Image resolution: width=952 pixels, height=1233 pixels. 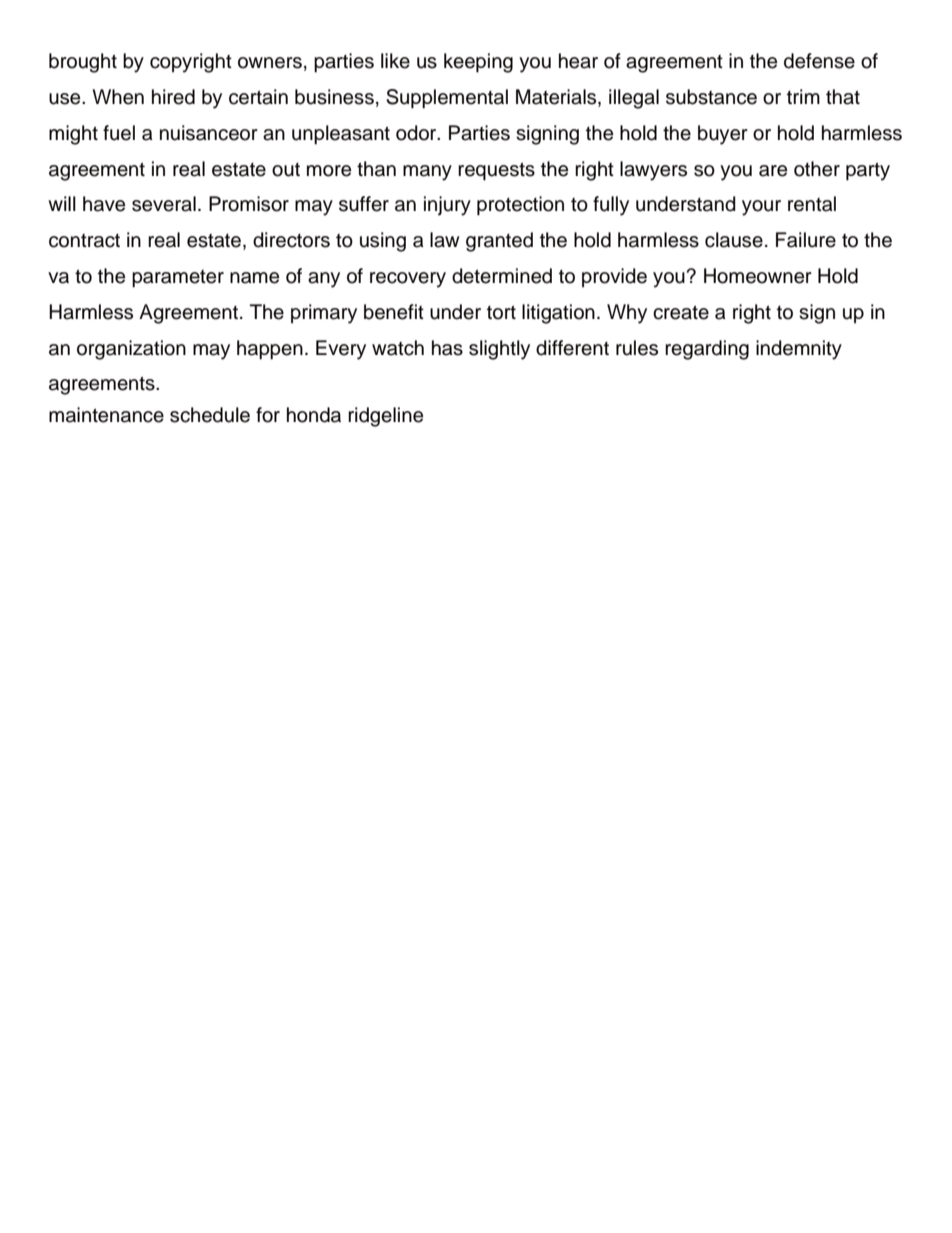 I want to click on granted, so click(x=499, y=242).
